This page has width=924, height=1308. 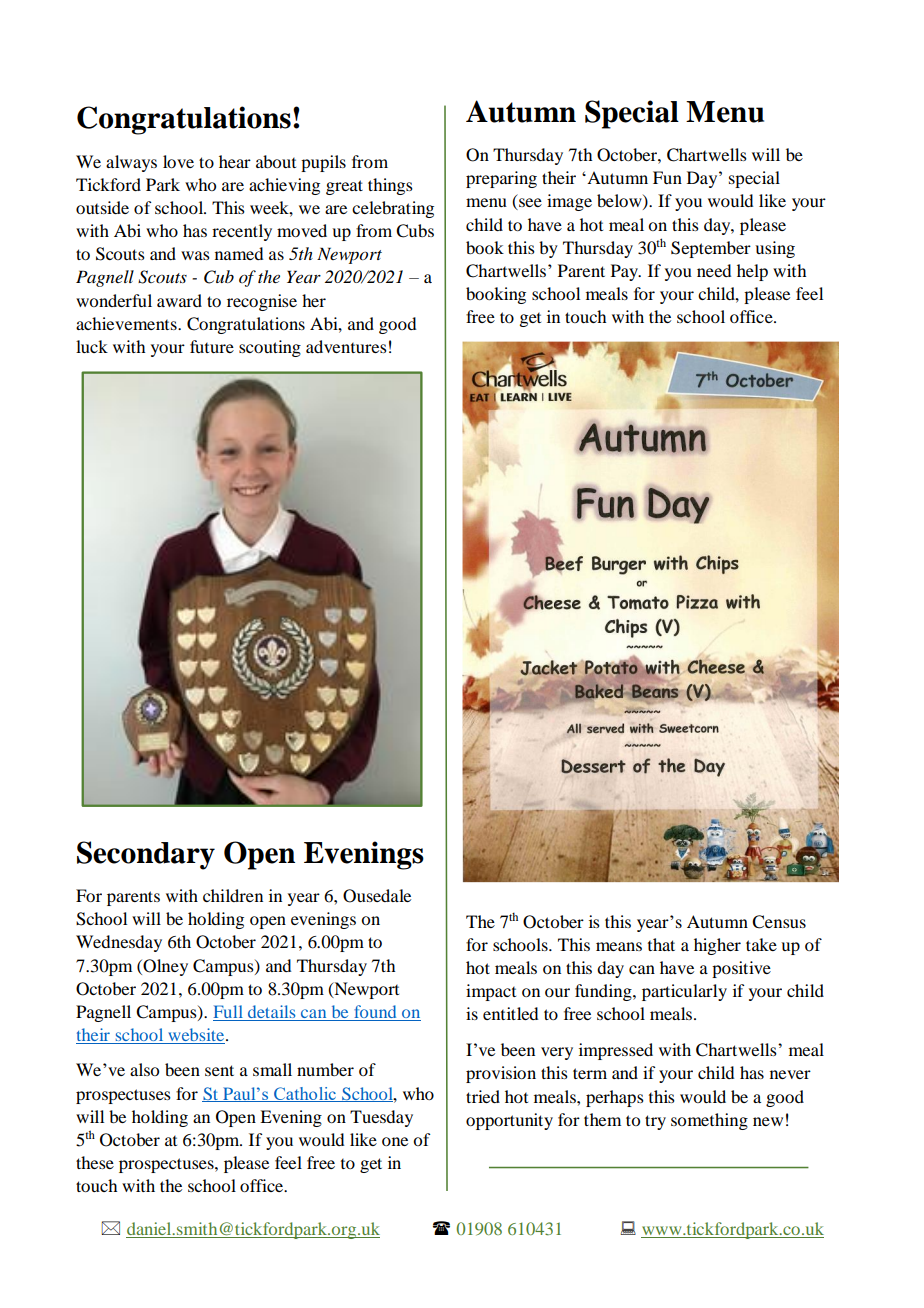 What do you see at coordinates (178, 161) in the page?
I see `love` at bounding box center [178, 161].
